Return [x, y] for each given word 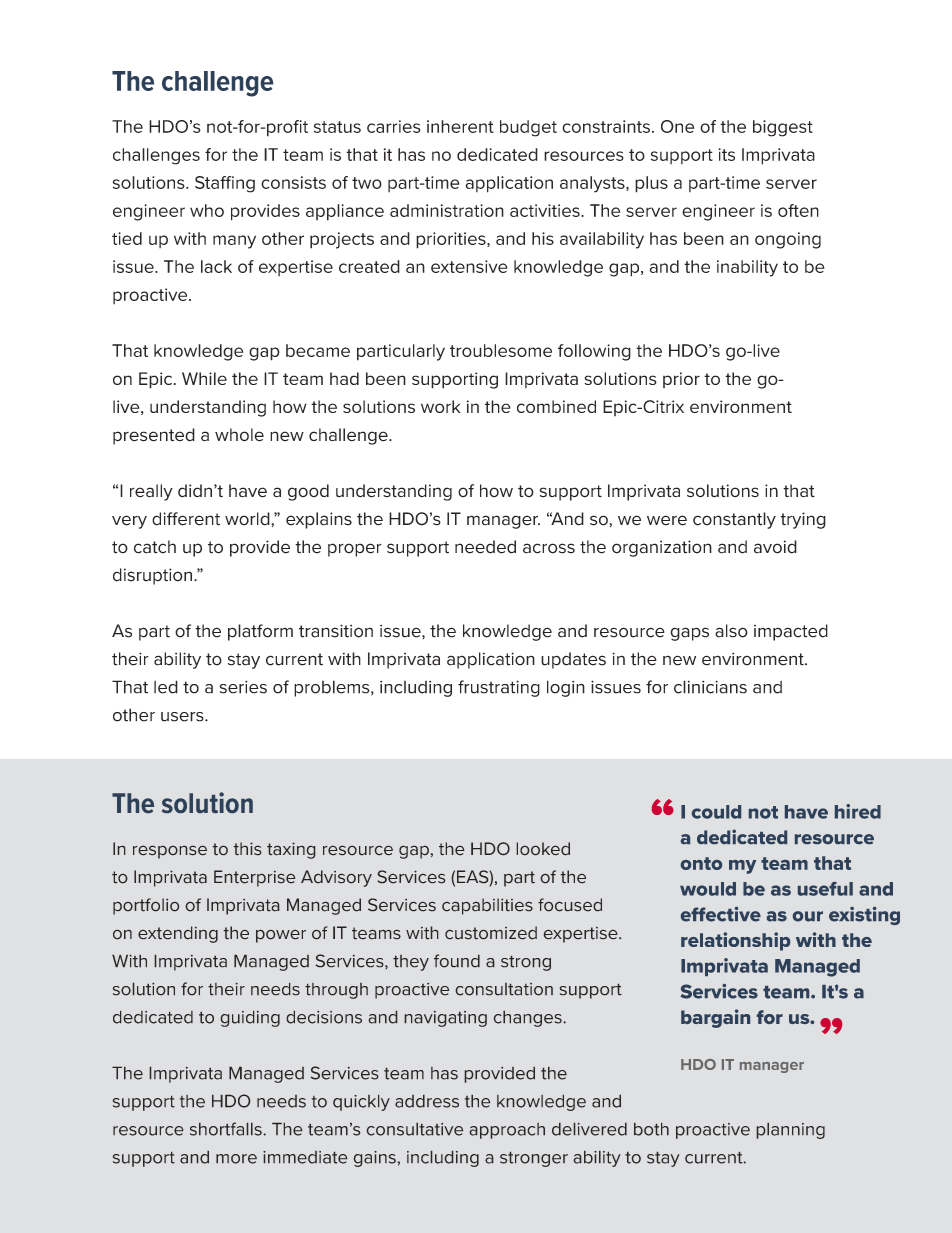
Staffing [225, 184]
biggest [783, 128]
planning [791, 1131]
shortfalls [226, 1129]
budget [528, 128]
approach [507, 1131]
